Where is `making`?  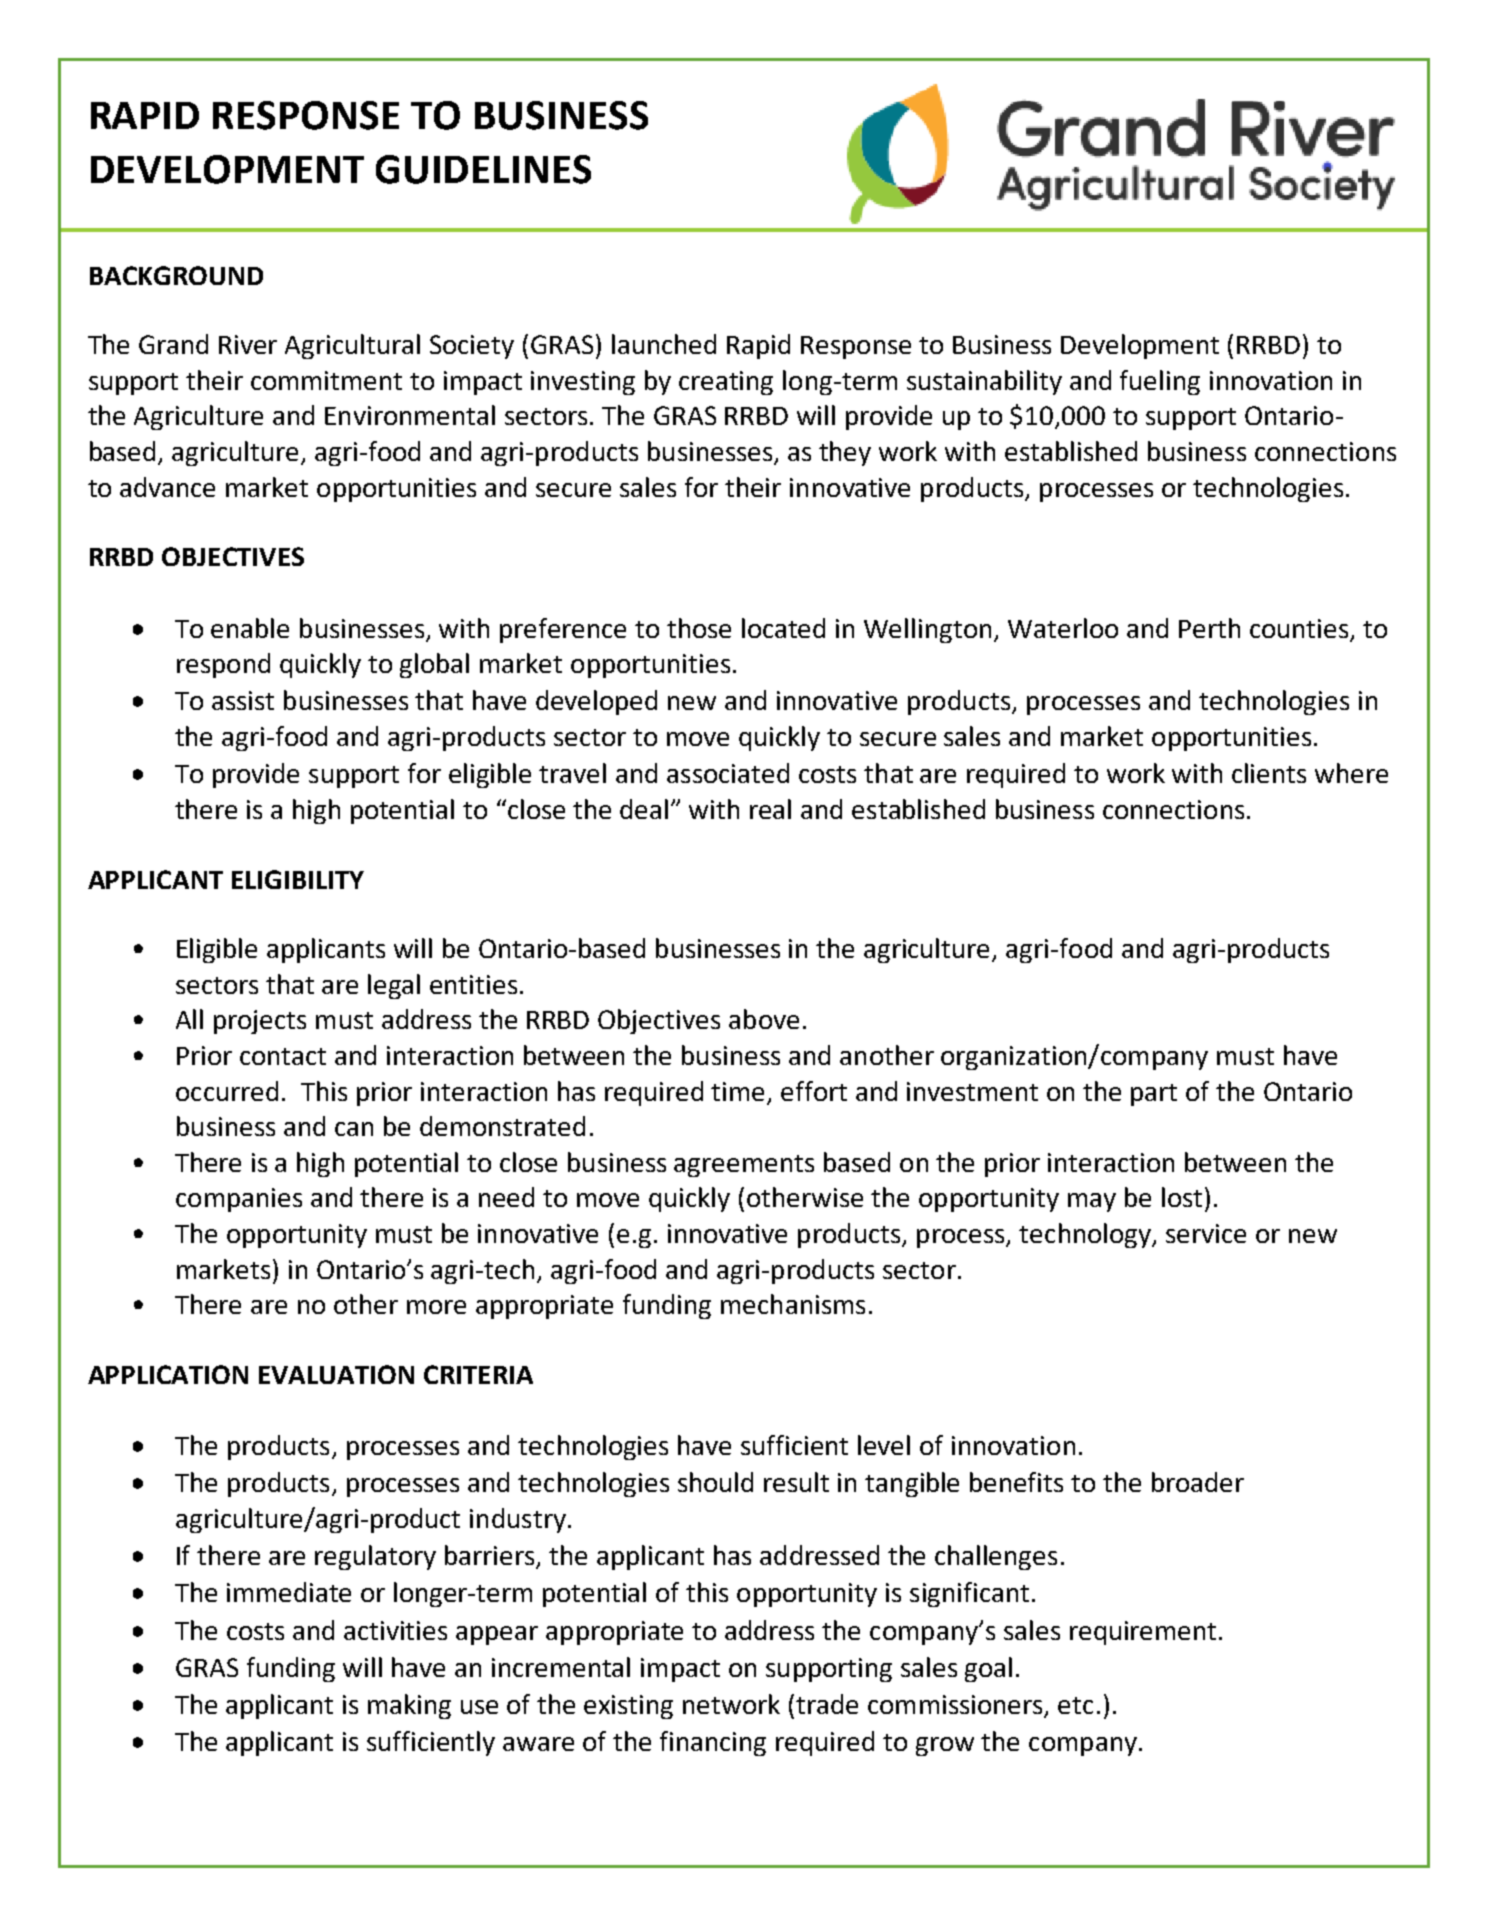 making is located at coordinates (409, 1706).
